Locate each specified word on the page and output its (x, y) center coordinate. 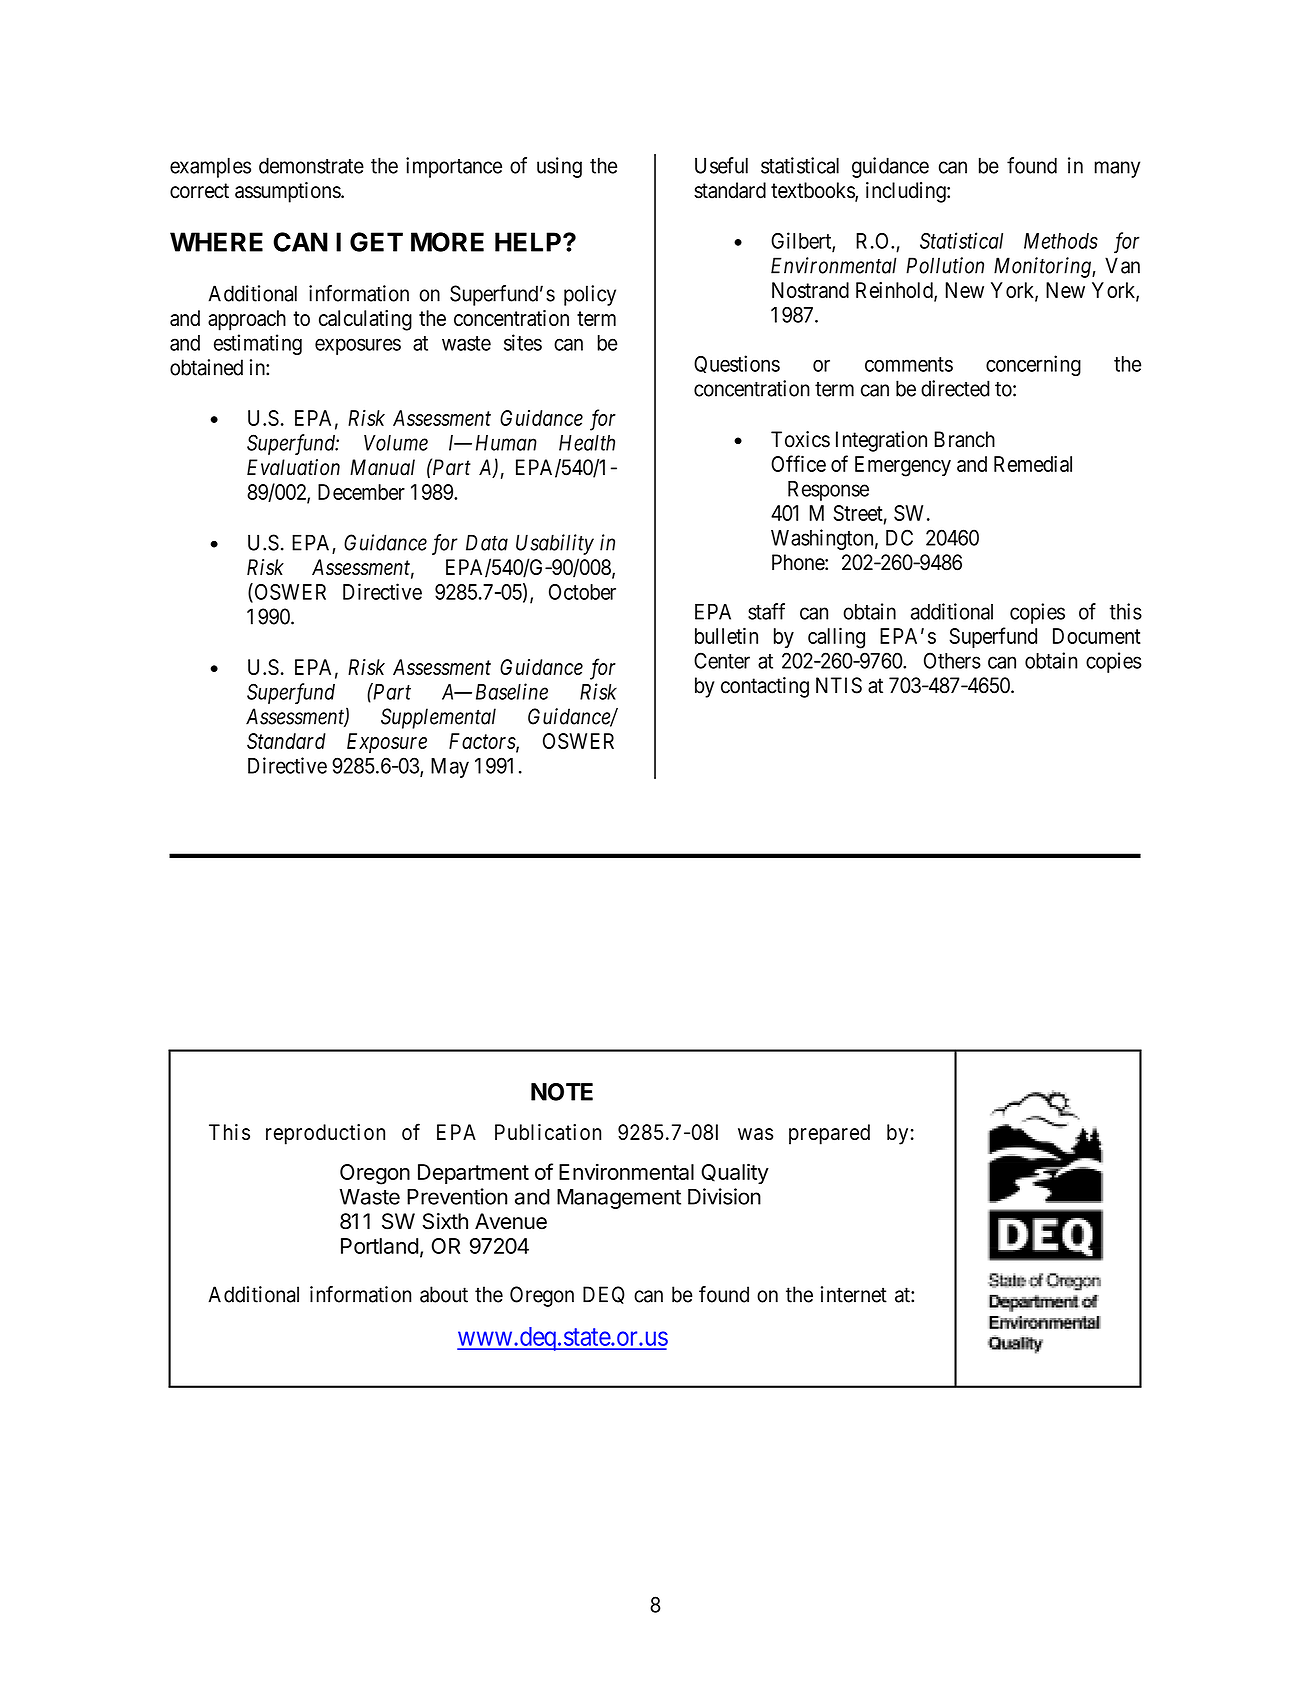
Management (619, 1199)
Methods (1061, 241)
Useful (721, 165)
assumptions (288, 192)
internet (854, 1294)
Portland (379, 1246)
